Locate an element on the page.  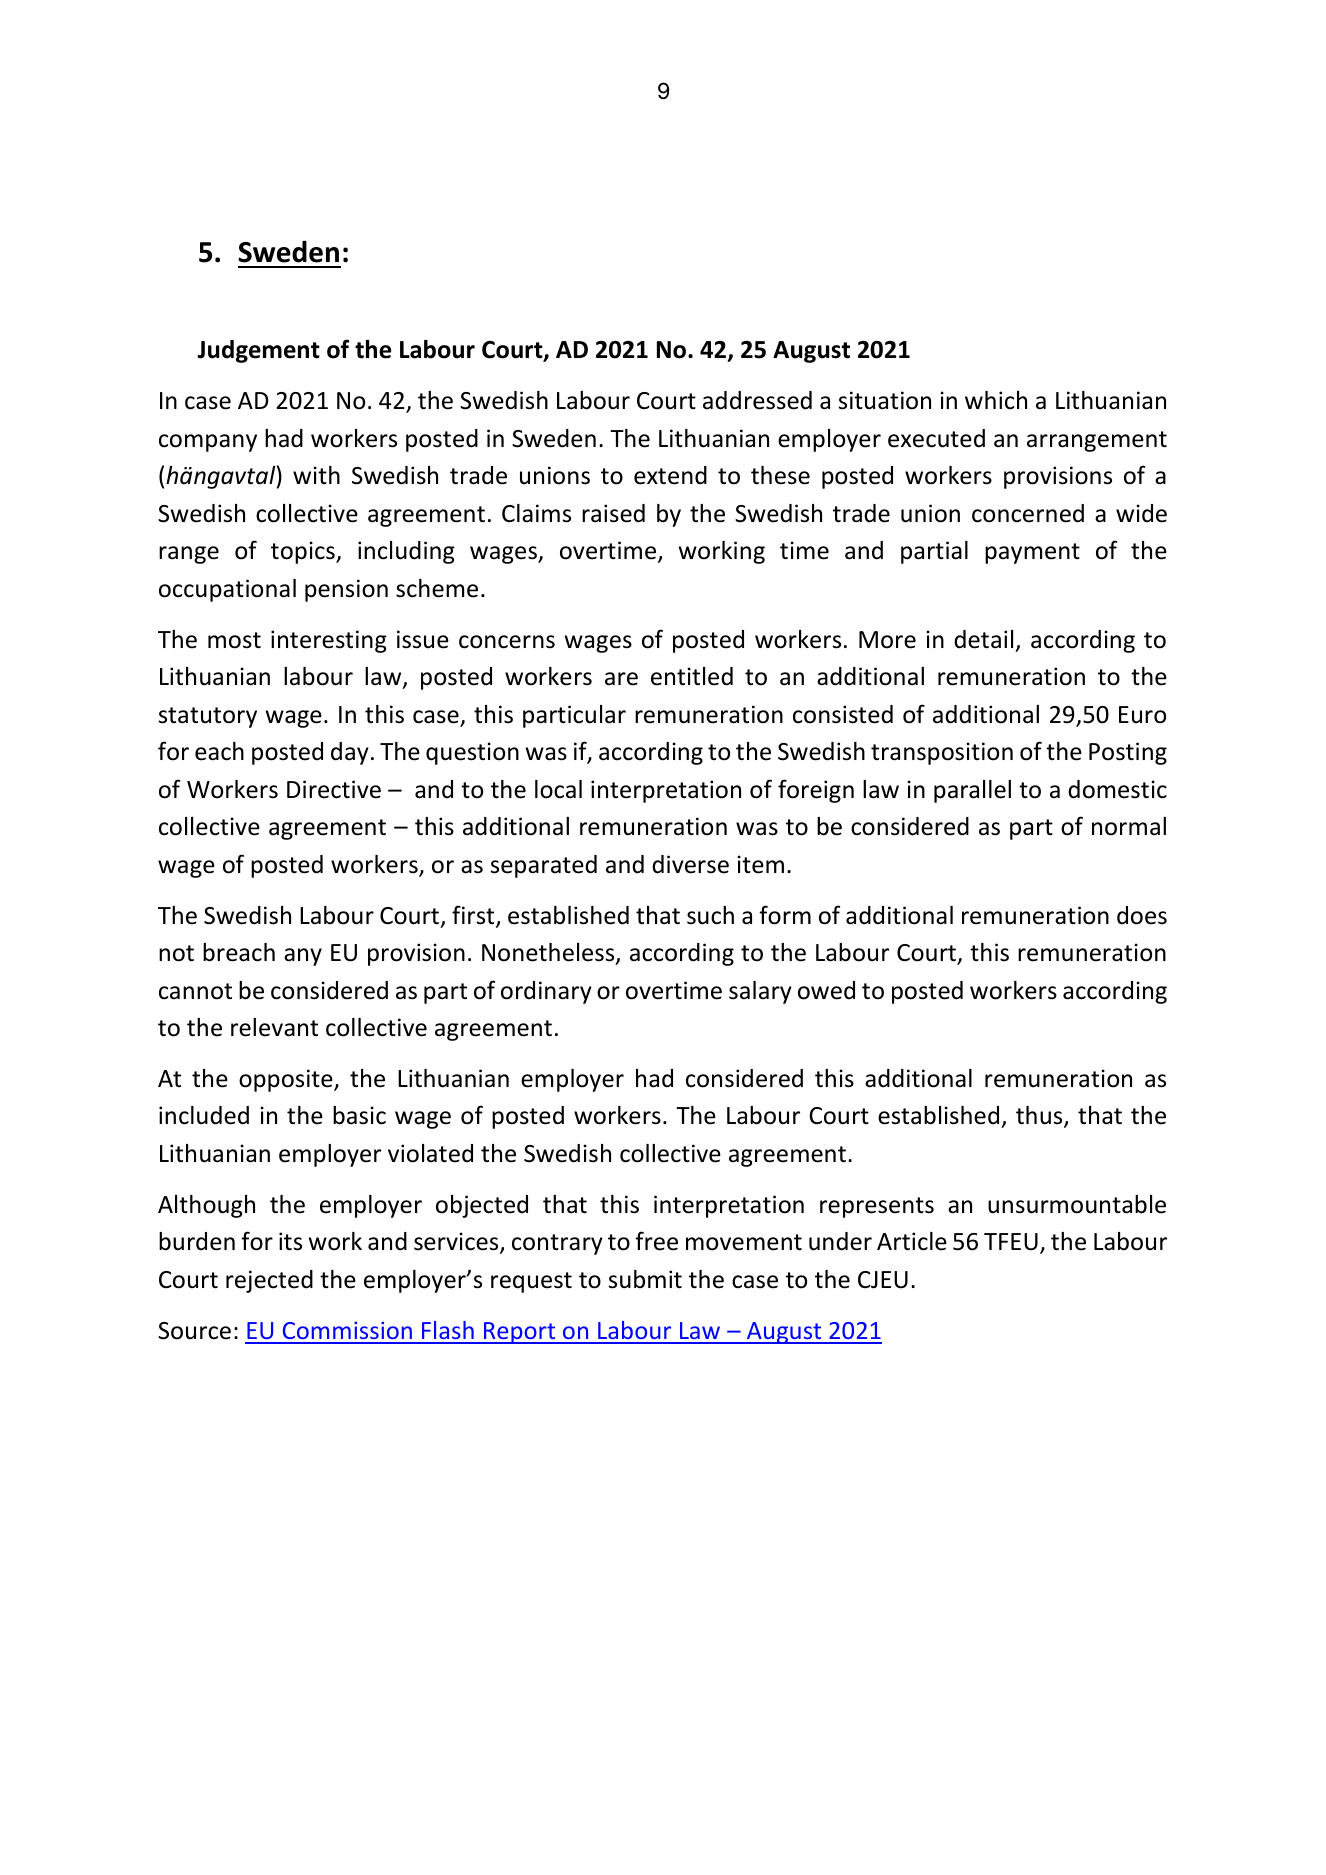
detail is located at coordinates (983, 639).
